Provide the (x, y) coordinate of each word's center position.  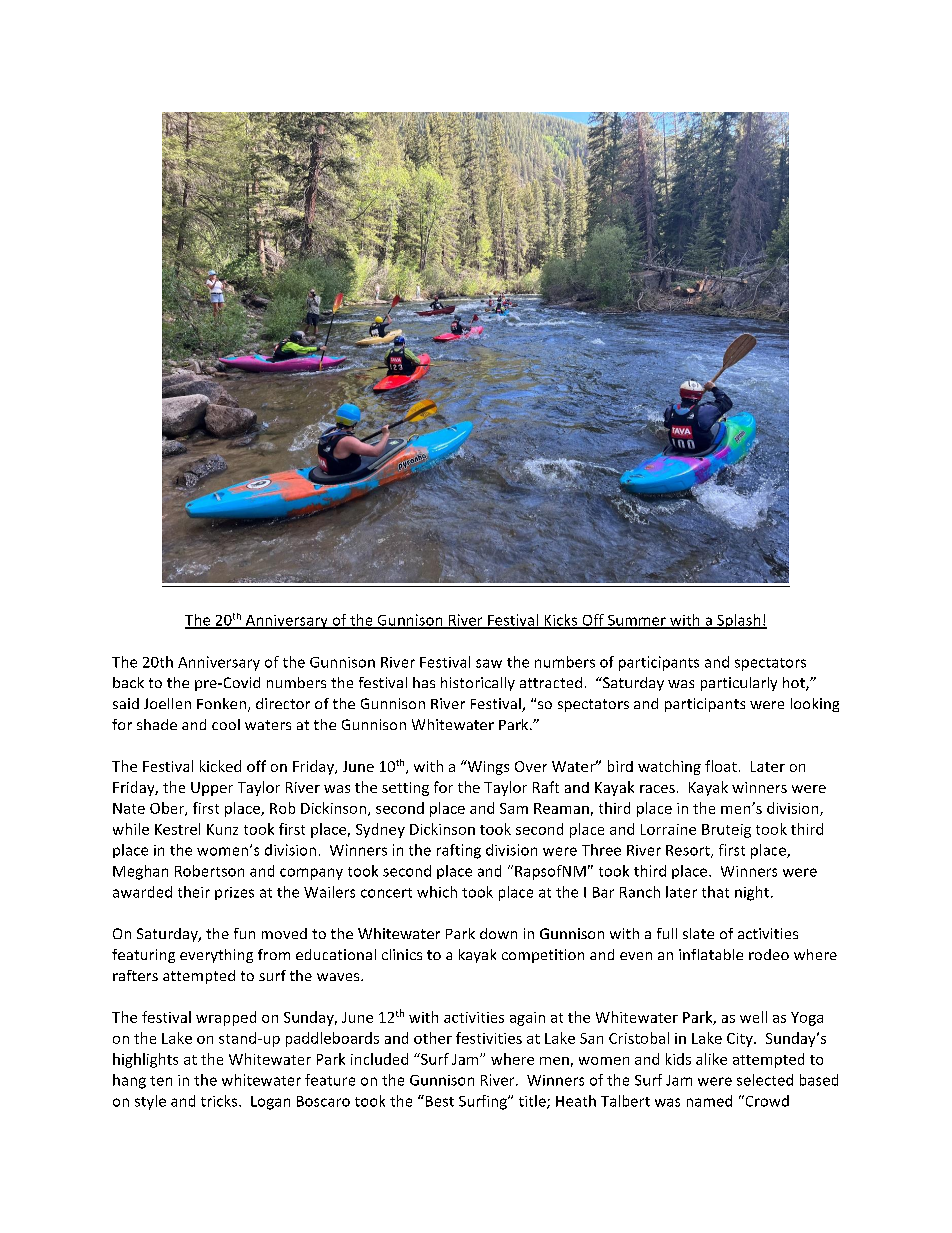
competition (543, 956)
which (437, 892)
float (721, 766)
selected (765, 1080)
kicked (220, 766)
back (128, 682)
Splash (739, 621)
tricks (220, 1101)
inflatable (711, 954)
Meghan (140, 872)
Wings (487, 767)
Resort (689, 851)
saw (489, 663)
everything (216, 956)
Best (438, 1101)
